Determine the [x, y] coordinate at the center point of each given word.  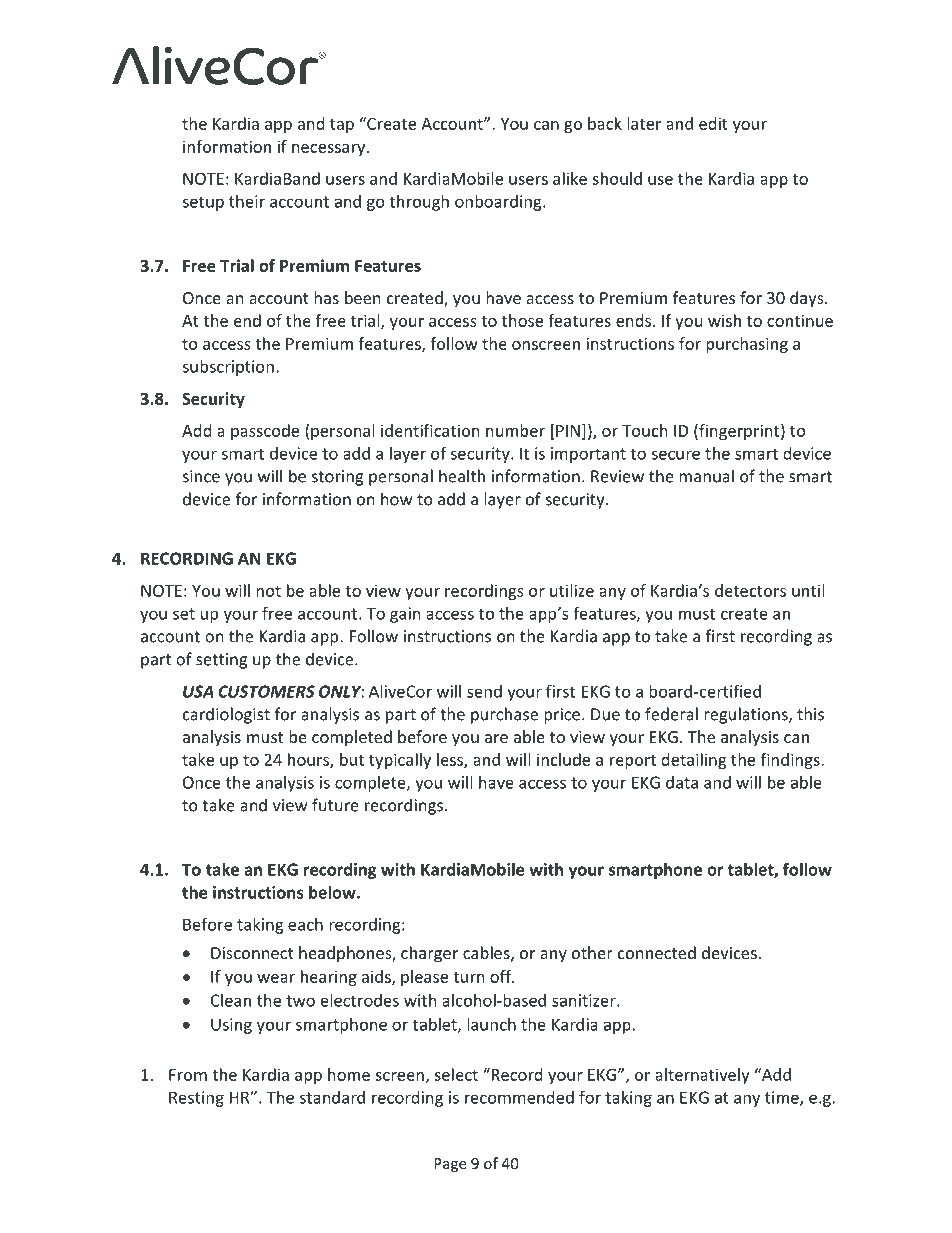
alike [570, 178]
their [247, 201]
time [783, 1098]
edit [713, 123]
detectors [750, 590]
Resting [196, 1099]
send [484, 691]
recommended [519, 1097]
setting [221, 661]
